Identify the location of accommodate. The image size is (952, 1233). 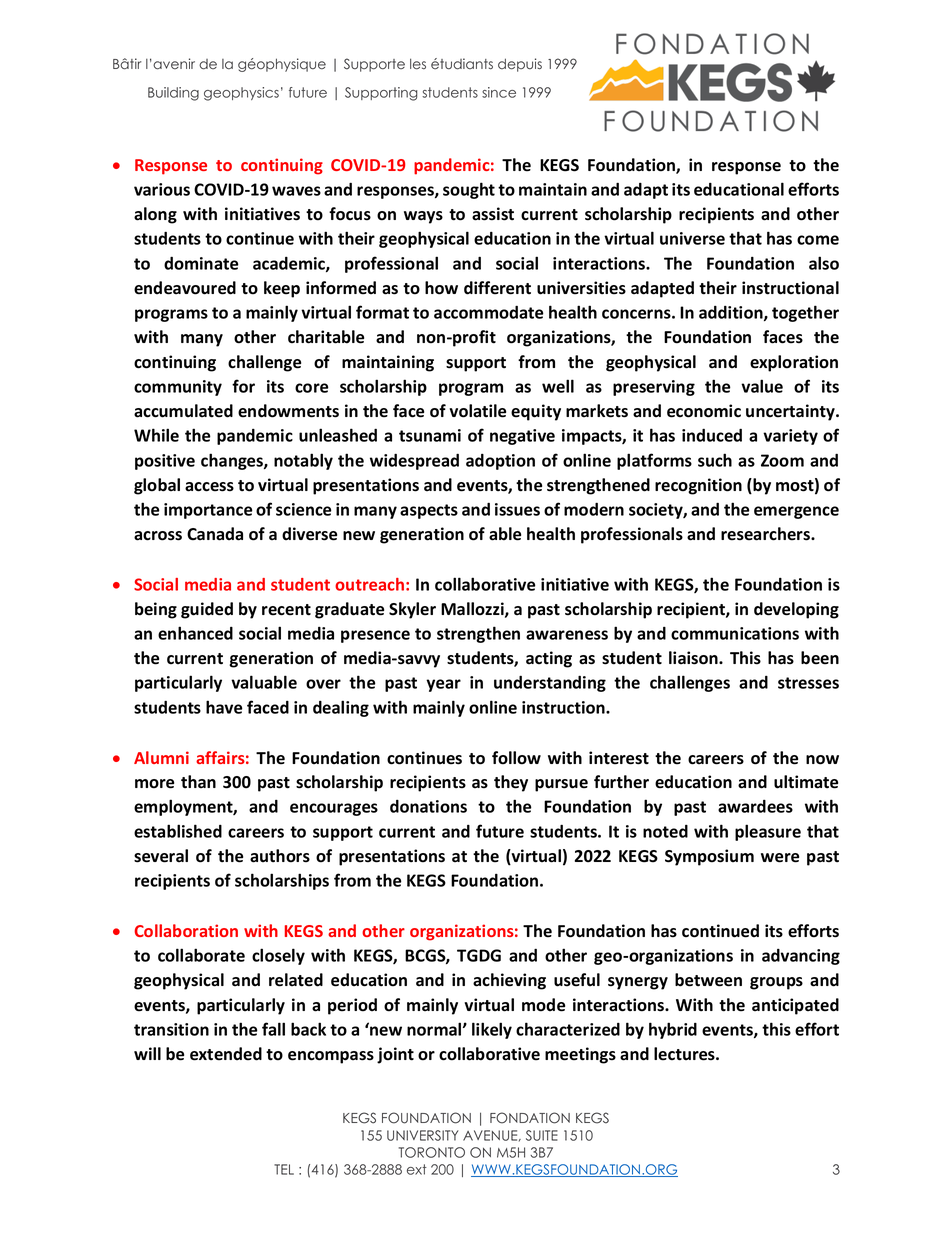
(489, 312).
